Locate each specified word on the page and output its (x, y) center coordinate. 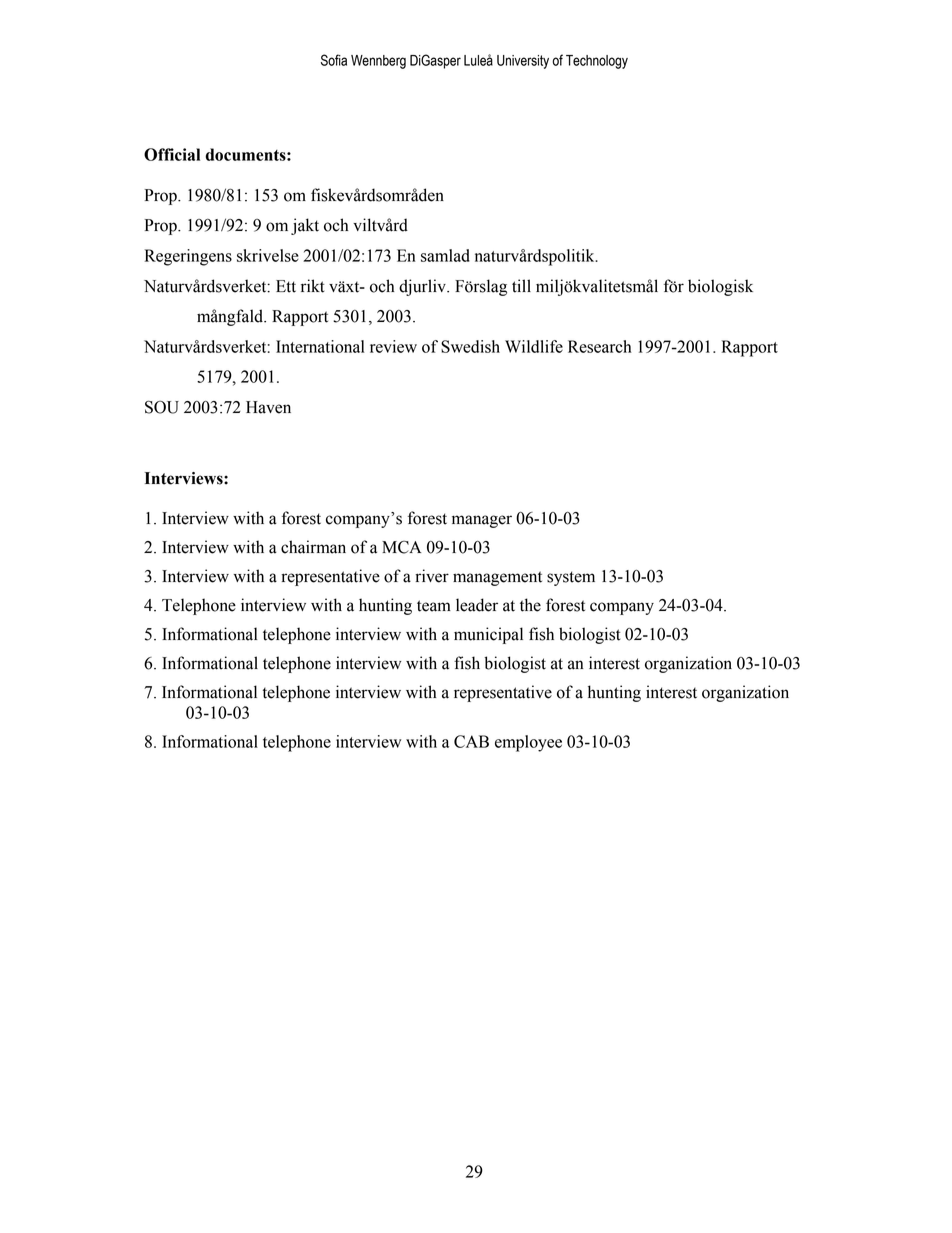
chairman (313, 547)
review (393, 346)
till (521, 286)
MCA (402, 547)
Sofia (334, 60)
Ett (286, 286)
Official (172, 154)
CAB (471, 741)
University (523, 62)
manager (482, 521)
